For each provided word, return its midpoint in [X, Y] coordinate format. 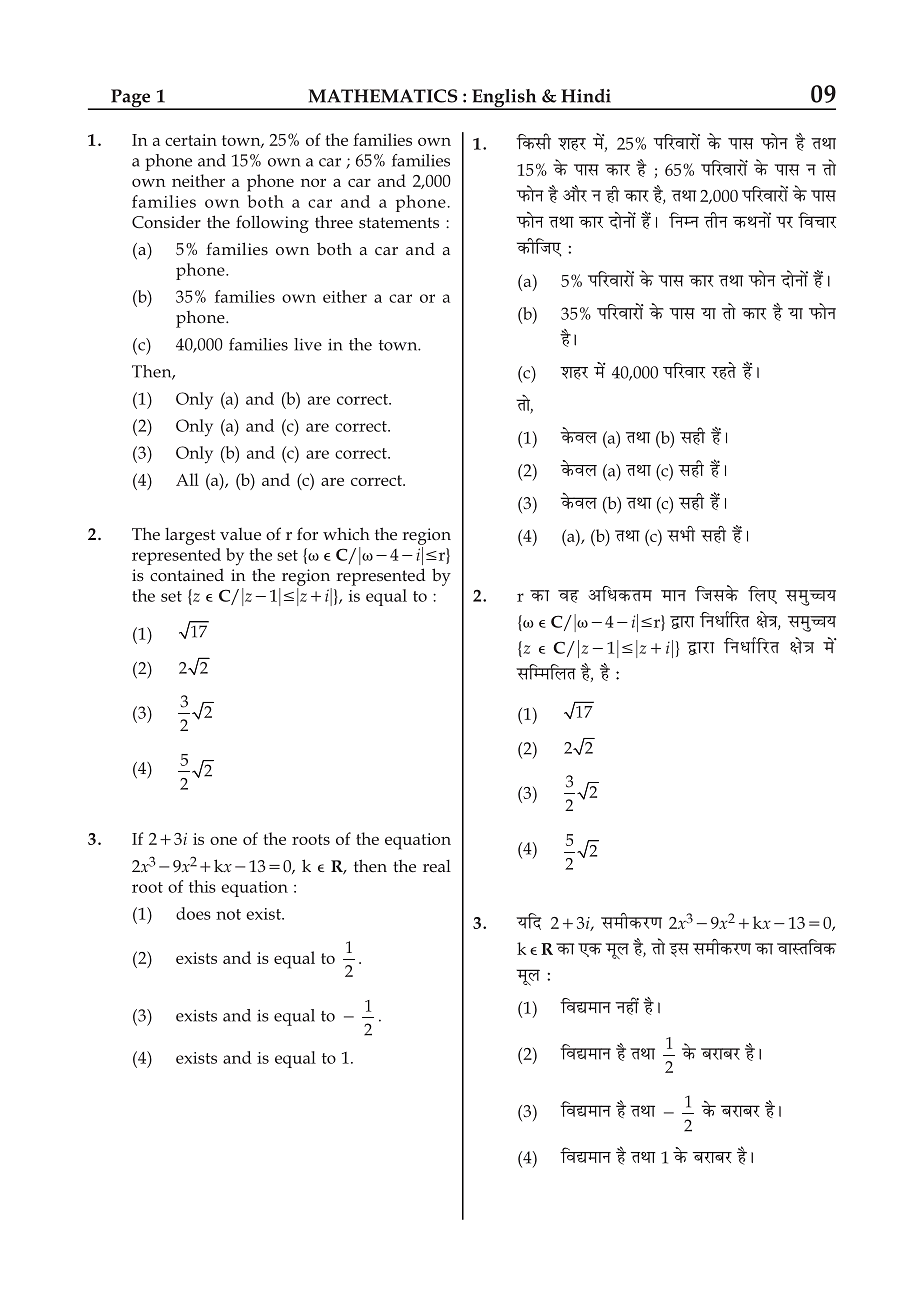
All [187, 479]
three [334, 222]
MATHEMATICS [383, 96]
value [240, 534]
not [228, 914]
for [307, 533]
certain [191, 140]
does [193, 913]
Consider [166, 222]
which [346, 534]
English [504, 99]
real [437, 866]
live [308, 344]
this [202, 886]
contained [187, 575]
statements [399, 223]
